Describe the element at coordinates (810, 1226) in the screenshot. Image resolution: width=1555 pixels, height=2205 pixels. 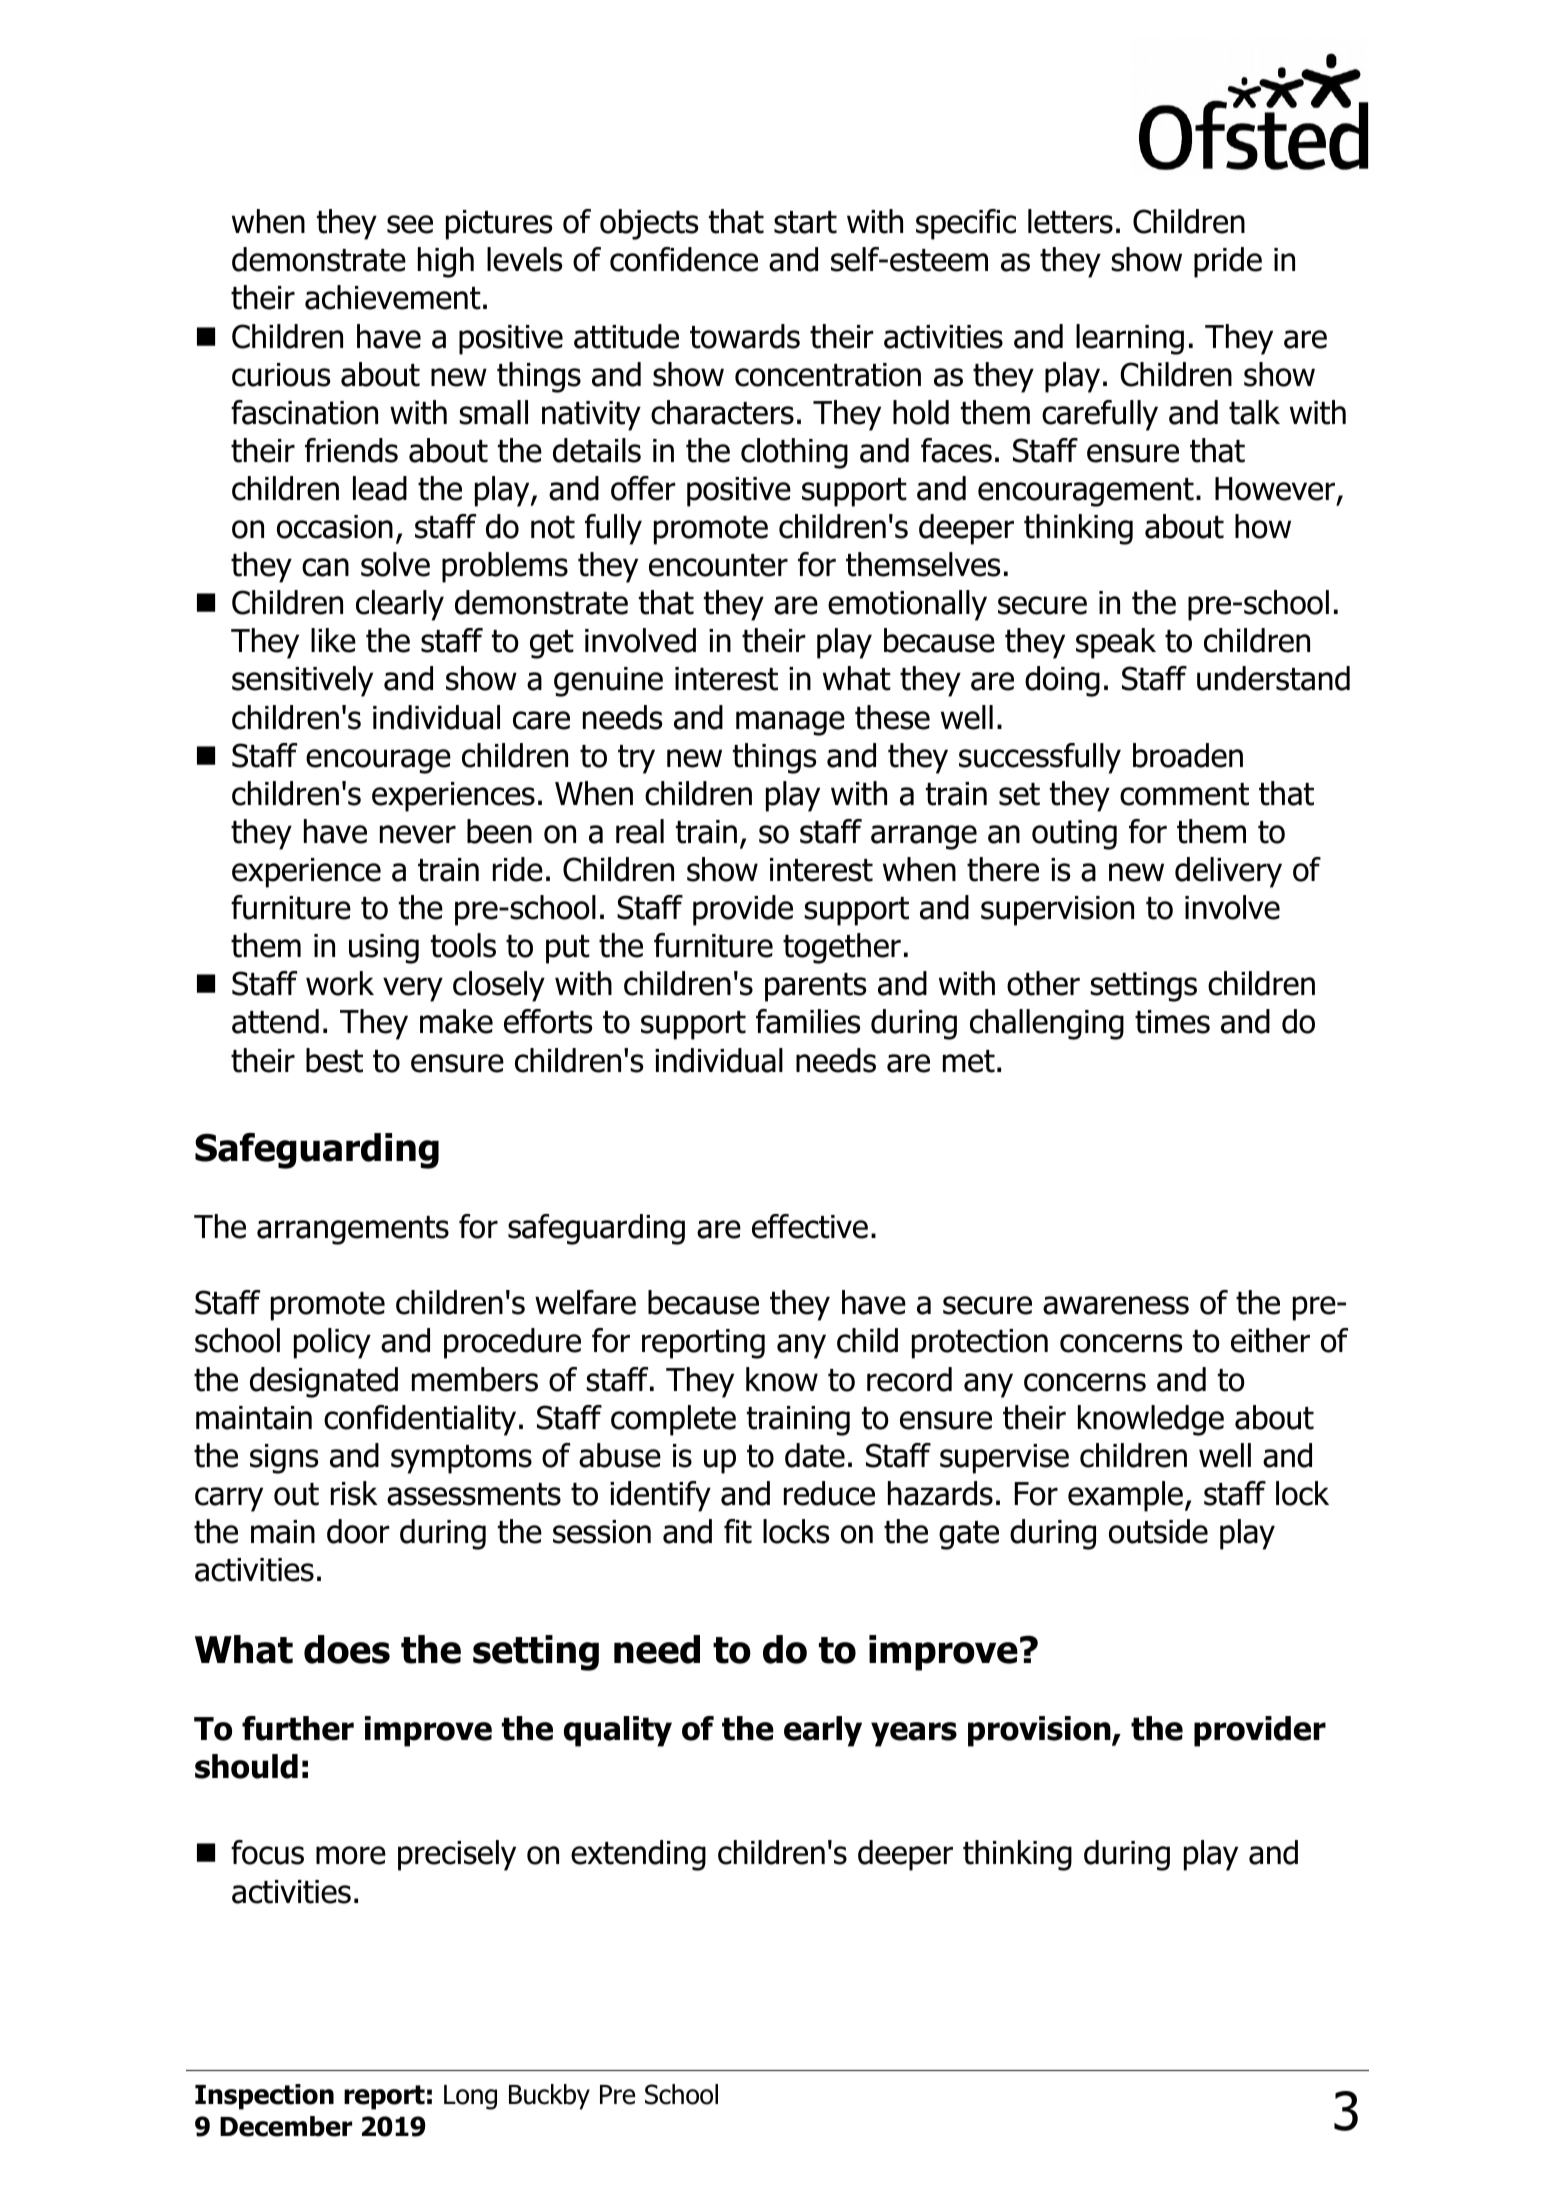
I see `effective` at that location.
